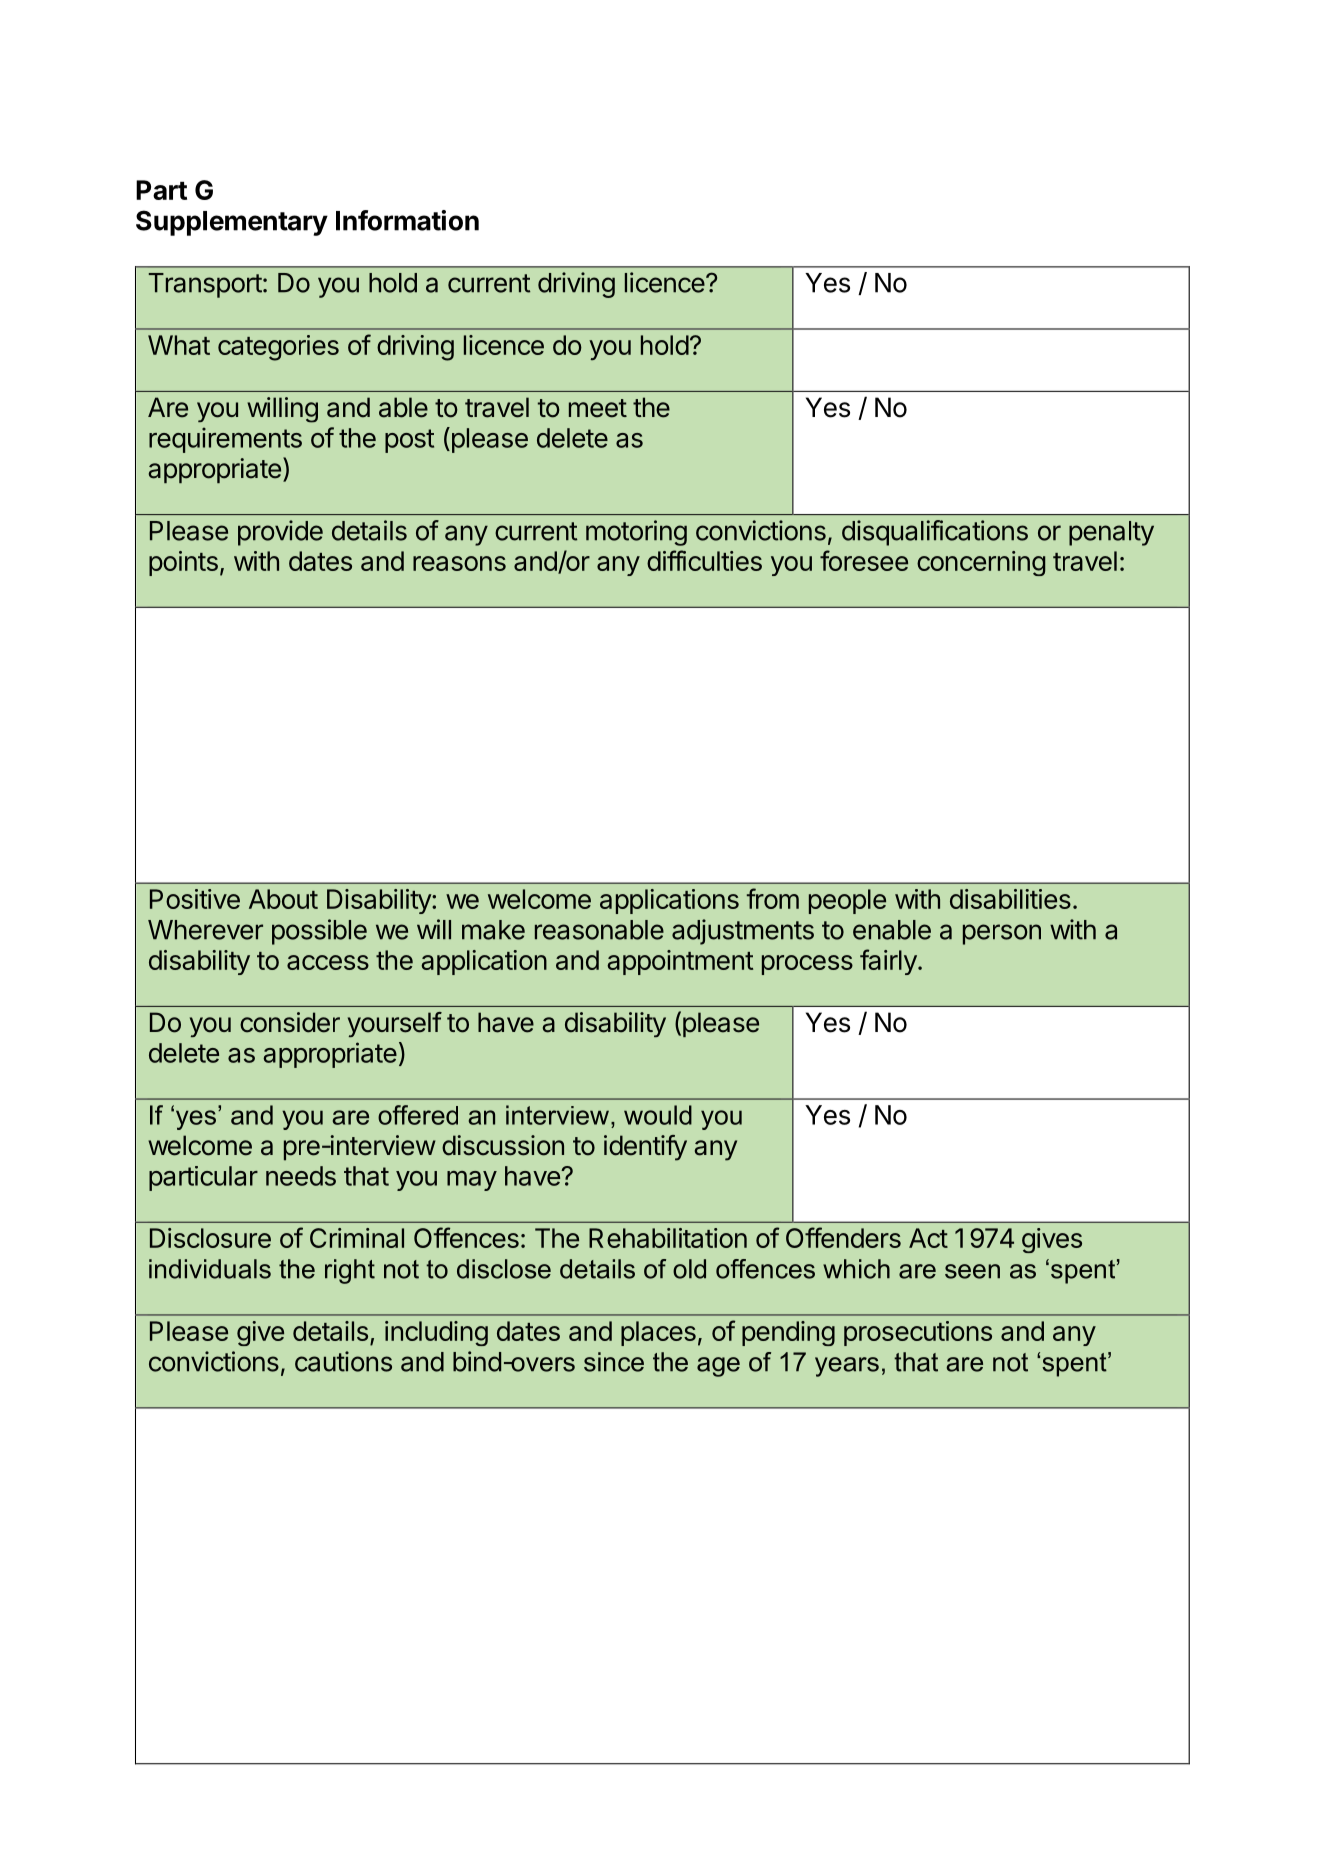 The height and width of the image is (1863, 1318). I want to click on provide, so click(280, 533).
